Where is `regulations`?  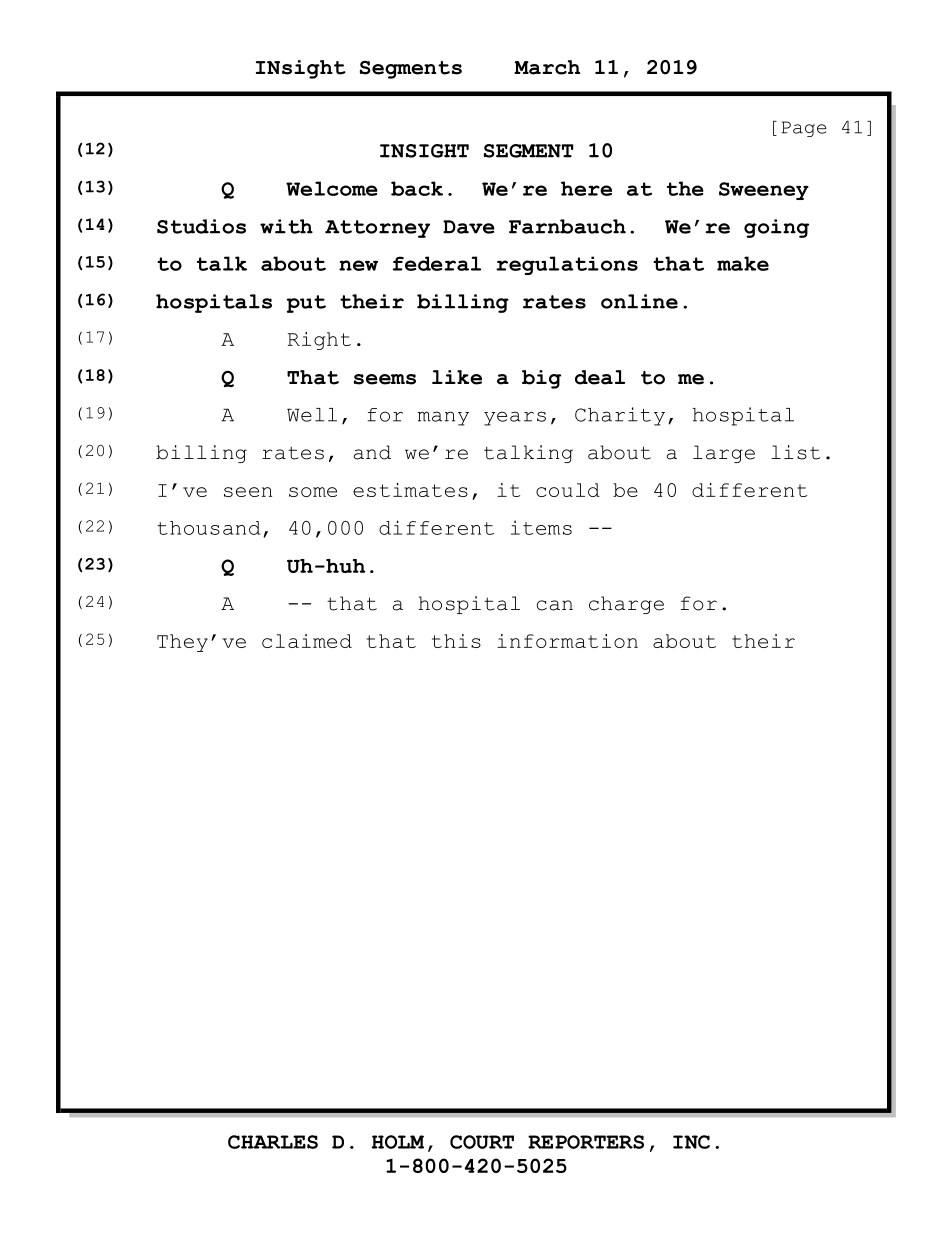
regulations is located at coordinates (567, 265).
